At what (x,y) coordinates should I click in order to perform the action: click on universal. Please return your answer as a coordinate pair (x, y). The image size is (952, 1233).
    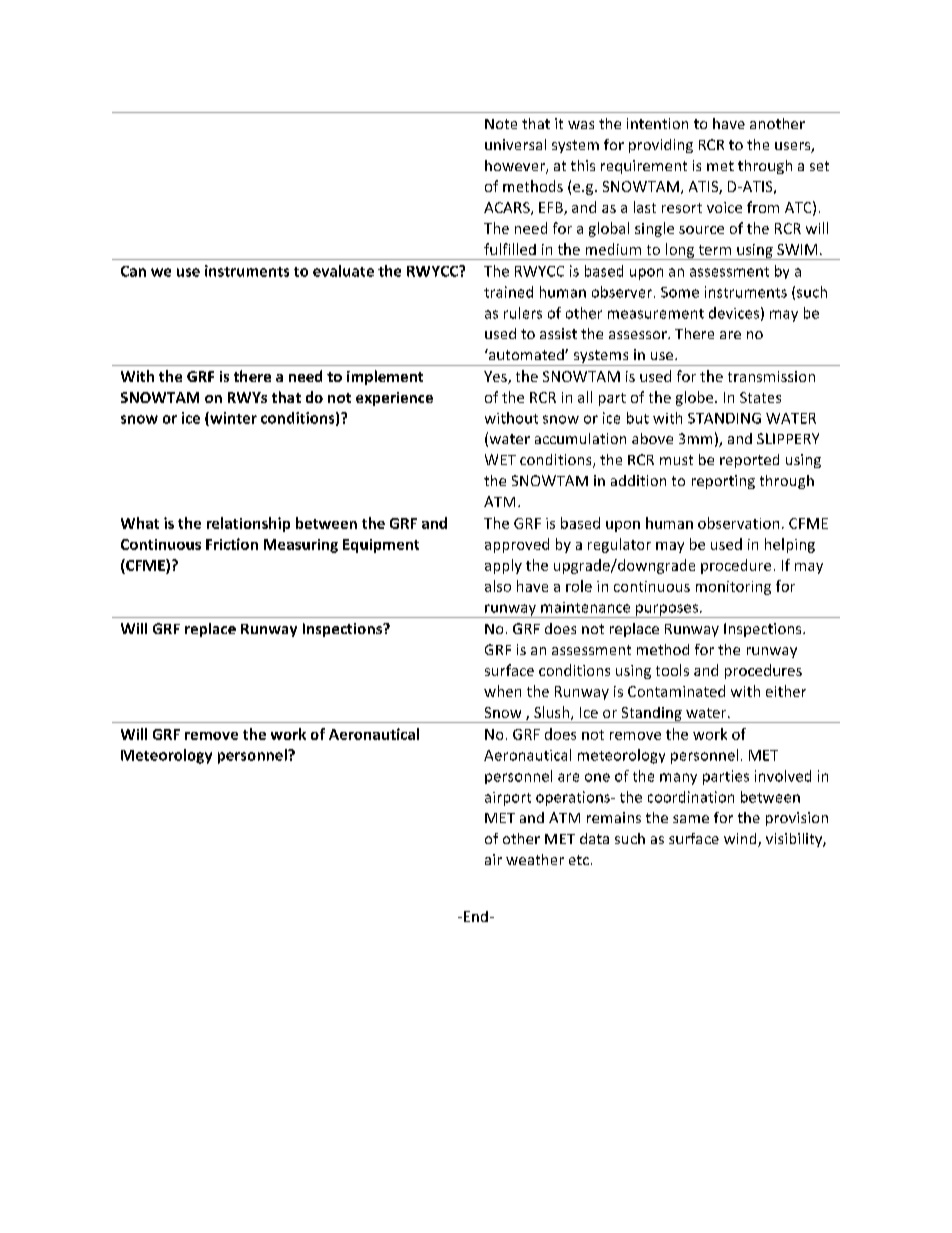
    Looking at the image, I should click on (515, 144).
